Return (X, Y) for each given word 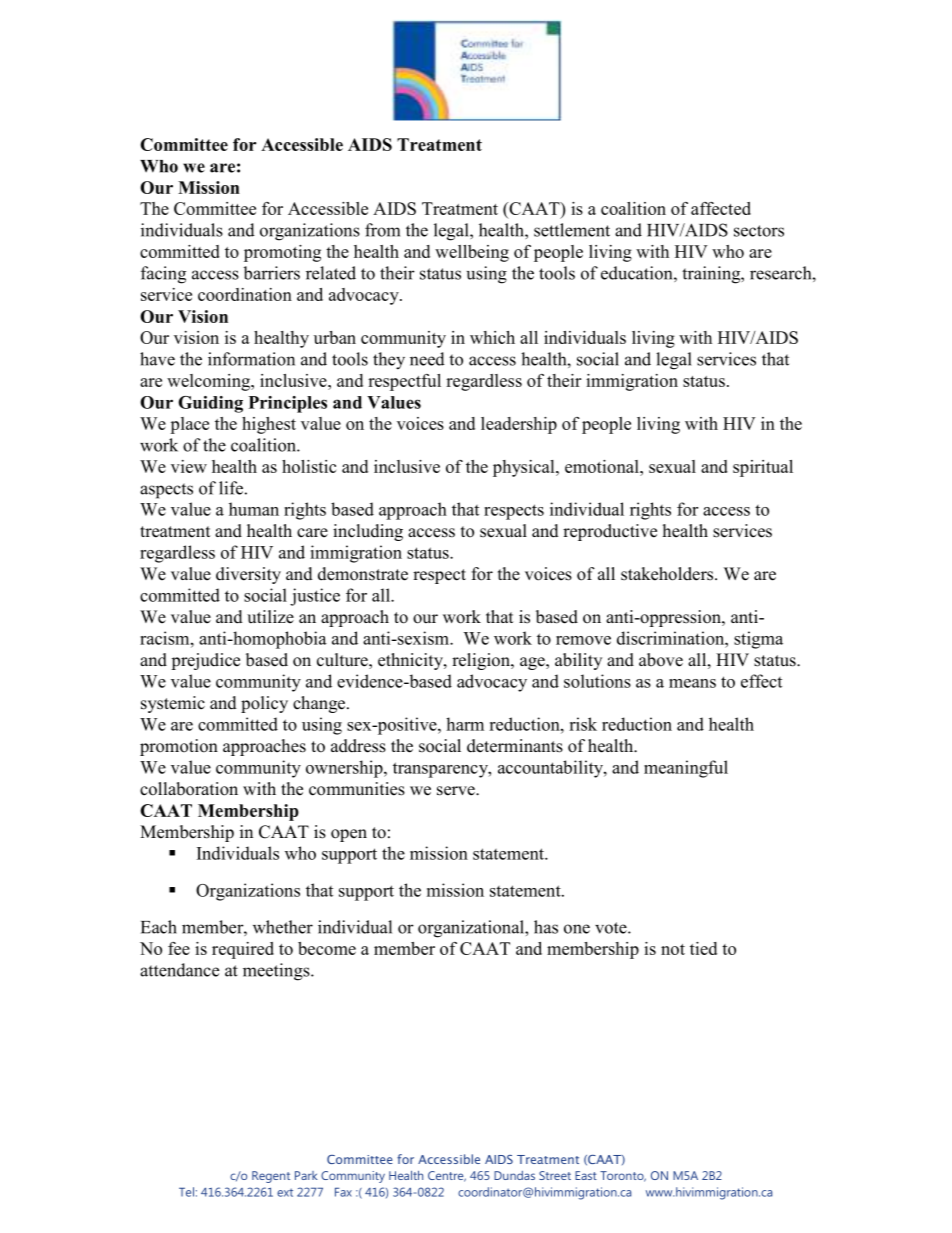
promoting (282, 253)
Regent (271, 1177)
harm (465, 724)
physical (525, 468)
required (243, 950)
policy (264, 704)
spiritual (763, 468)
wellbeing (472, 253)
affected (721, 208)
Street (555, 1175)
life (231, 488)
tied (703, 948)
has (546, 927)
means (692, 683)
